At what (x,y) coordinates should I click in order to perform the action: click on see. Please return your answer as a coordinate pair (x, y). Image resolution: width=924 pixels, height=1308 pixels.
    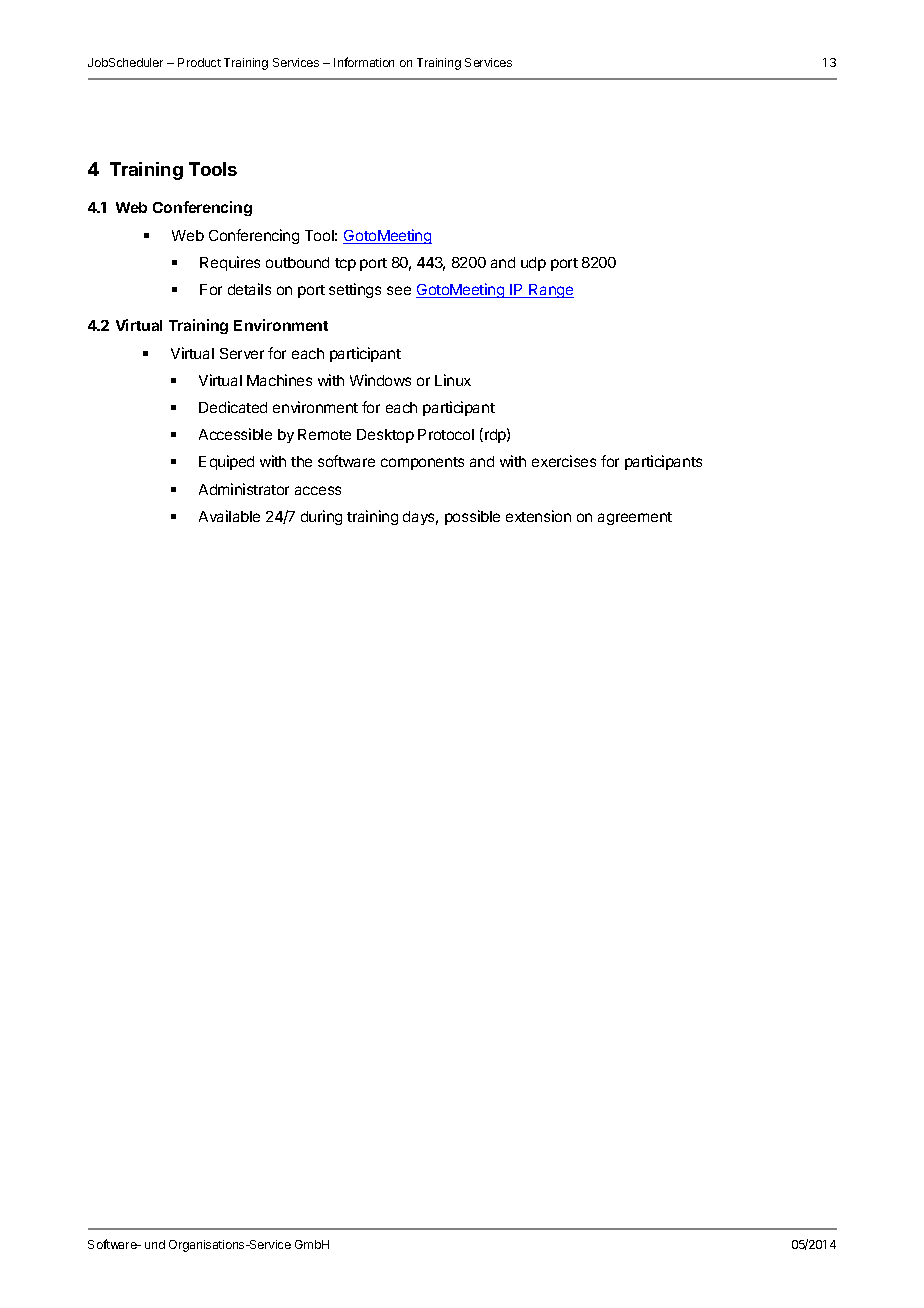
    Looking at the image, I should click on (399, 290).
